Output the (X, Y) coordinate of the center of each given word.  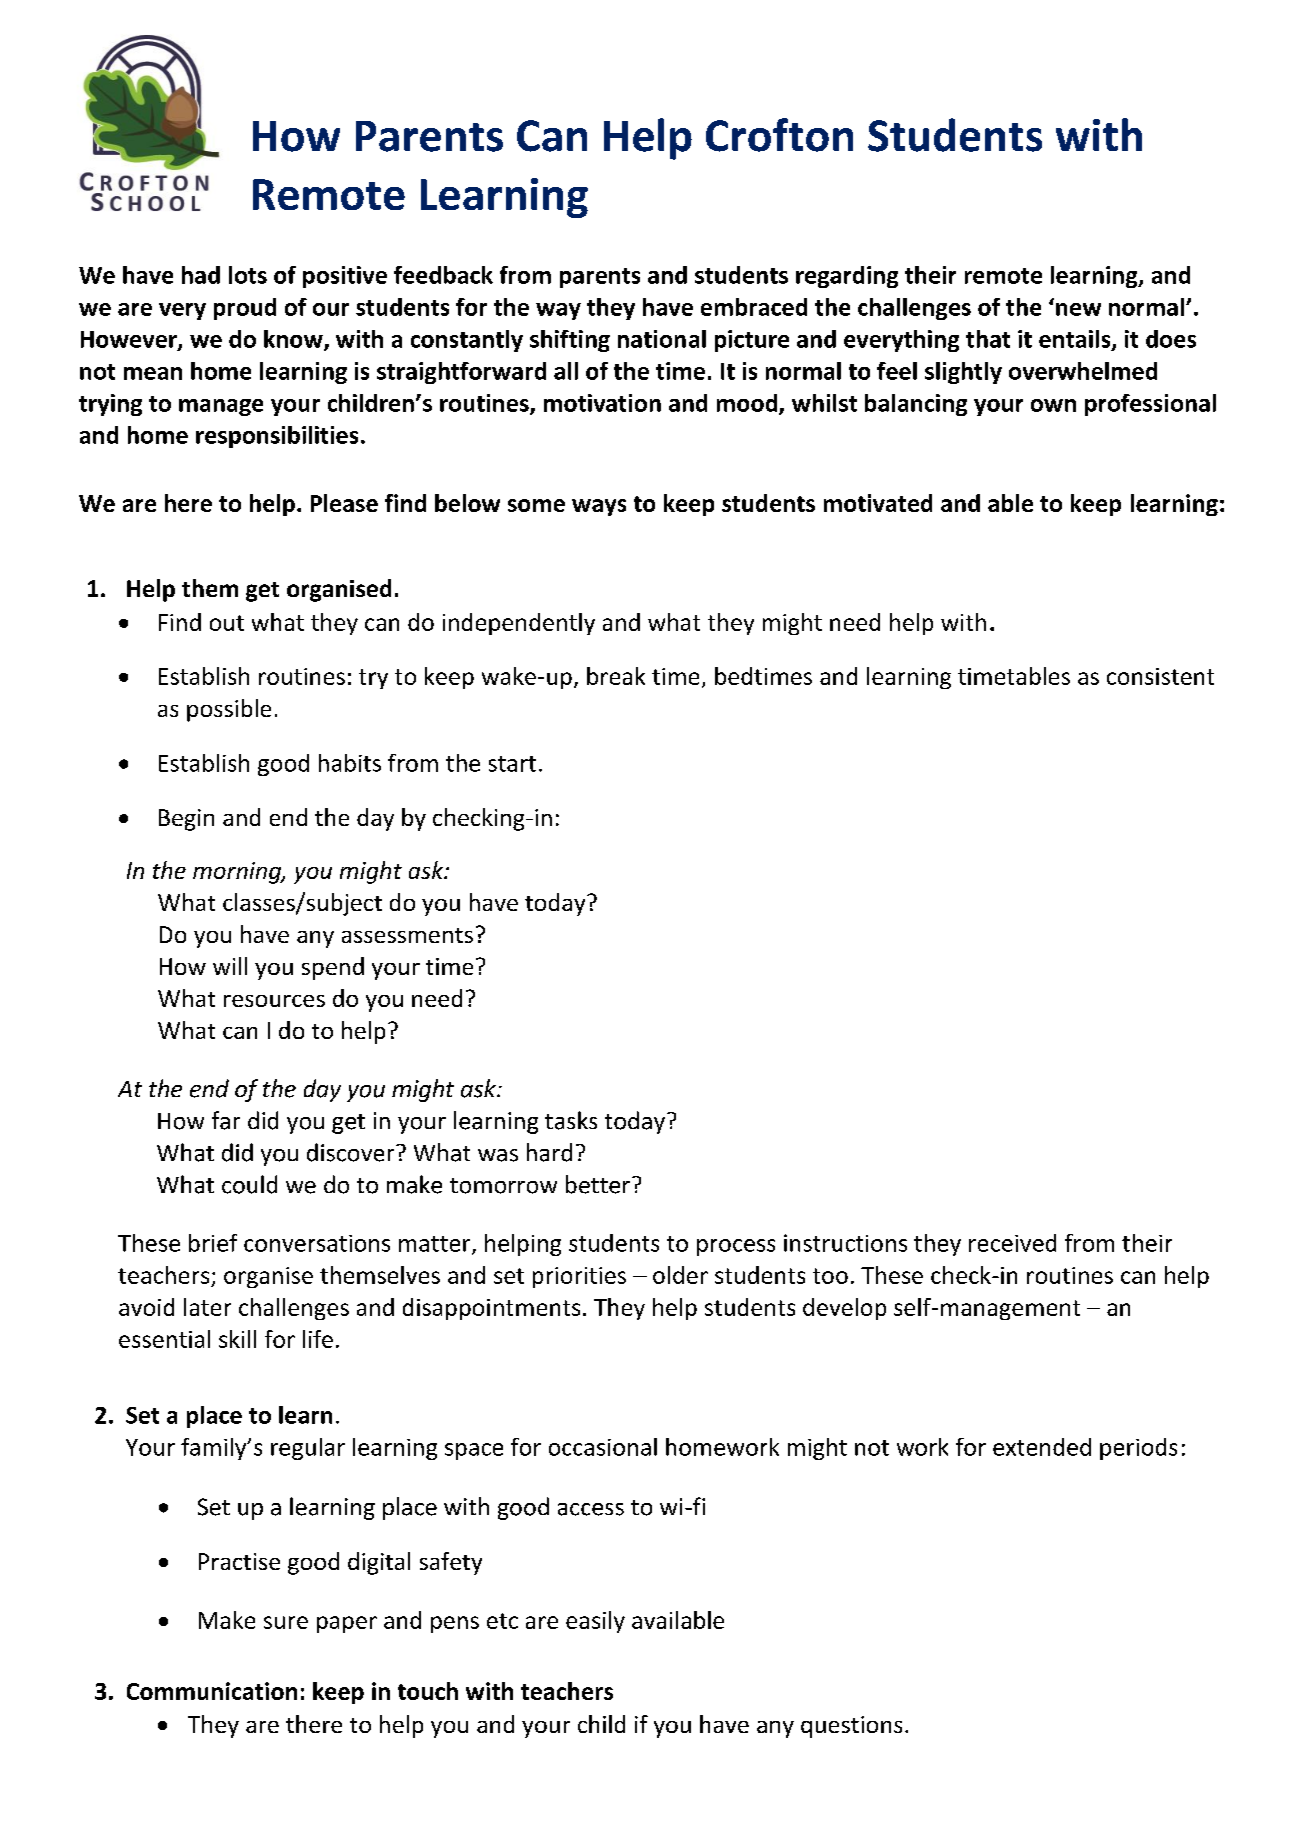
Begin (186, 820)
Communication (212, 1691)
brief (213, 1243)
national (662, 339)
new (1078, 309)
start (512, 764)
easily (595, 1622)
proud (245, 309)
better (599, 1184)
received (1012, 1243)
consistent (1160, 676)
